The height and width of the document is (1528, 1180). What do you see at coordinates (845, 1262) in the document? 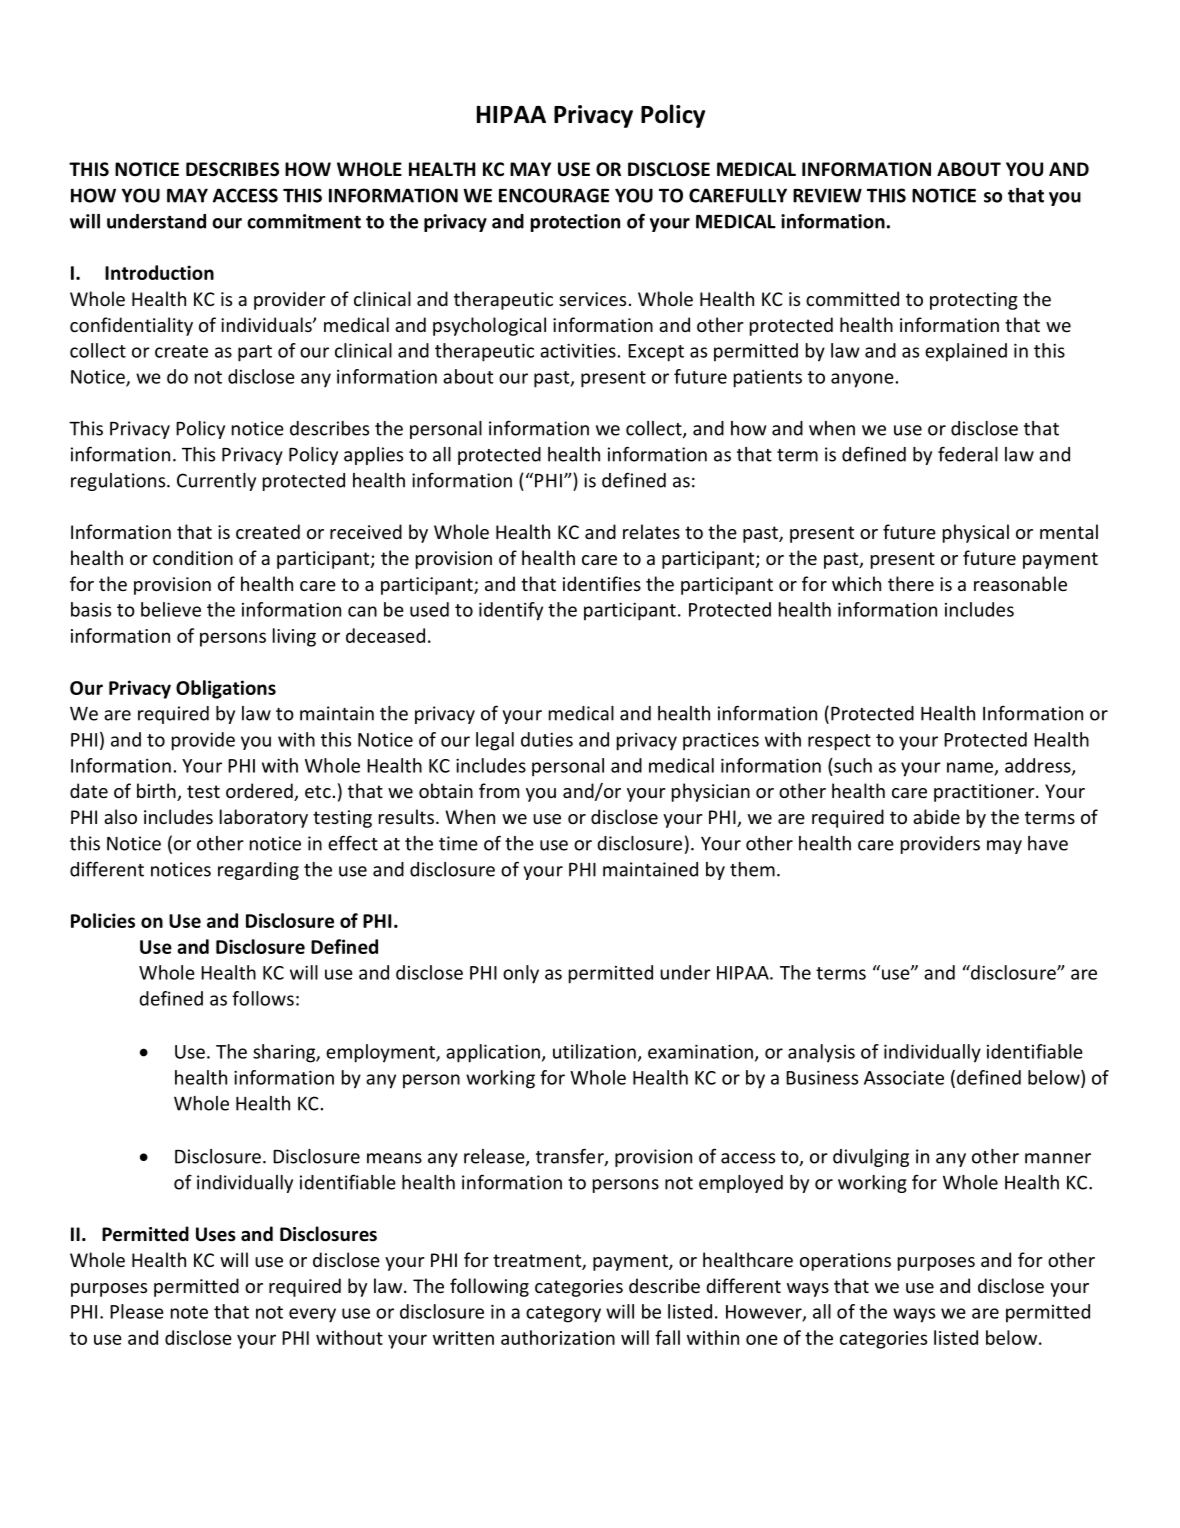
I see `operations` at bounding box center [845, 1262].
